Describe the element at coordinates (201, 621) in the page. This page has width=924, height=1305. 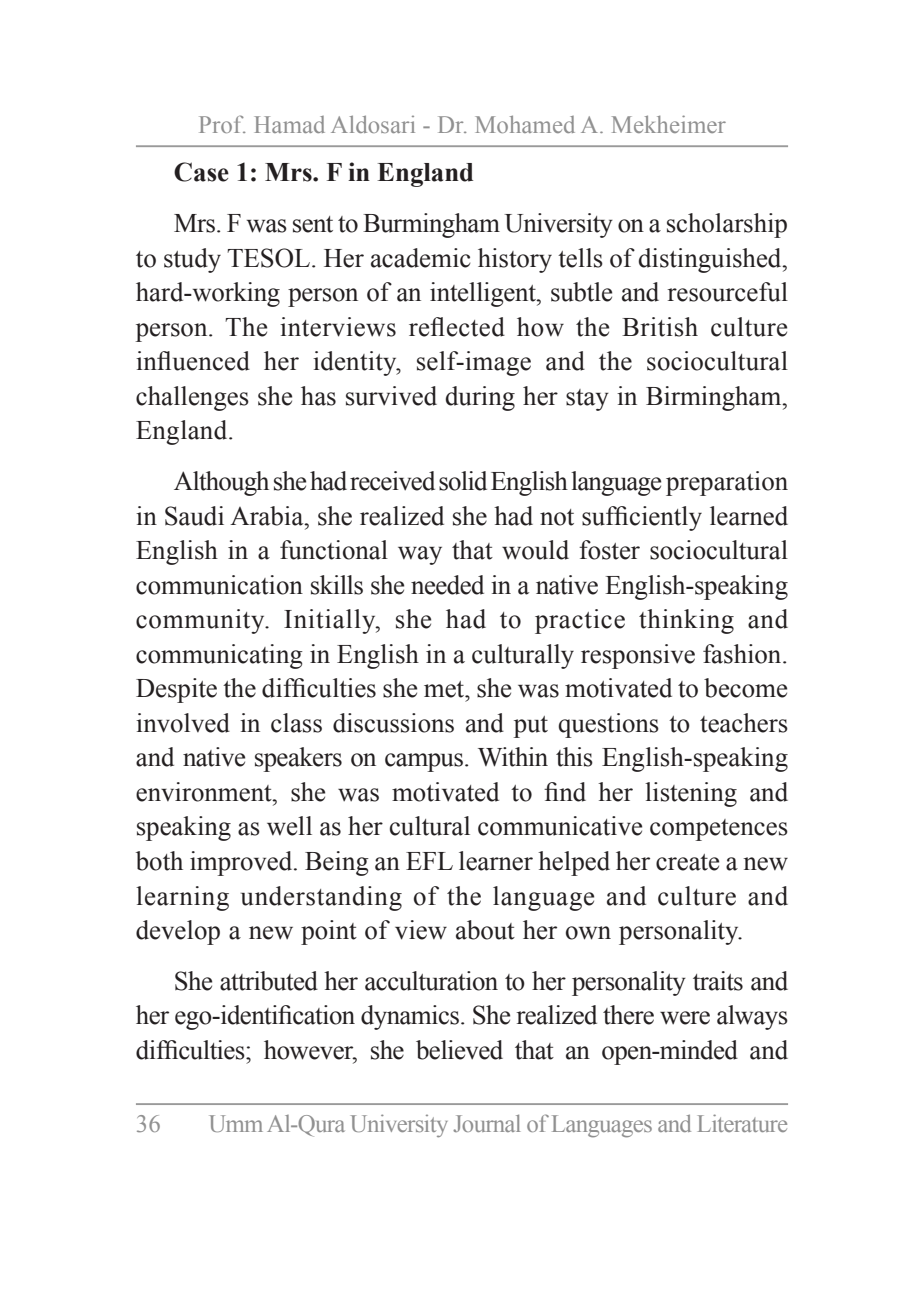
I see `community` at that location.
